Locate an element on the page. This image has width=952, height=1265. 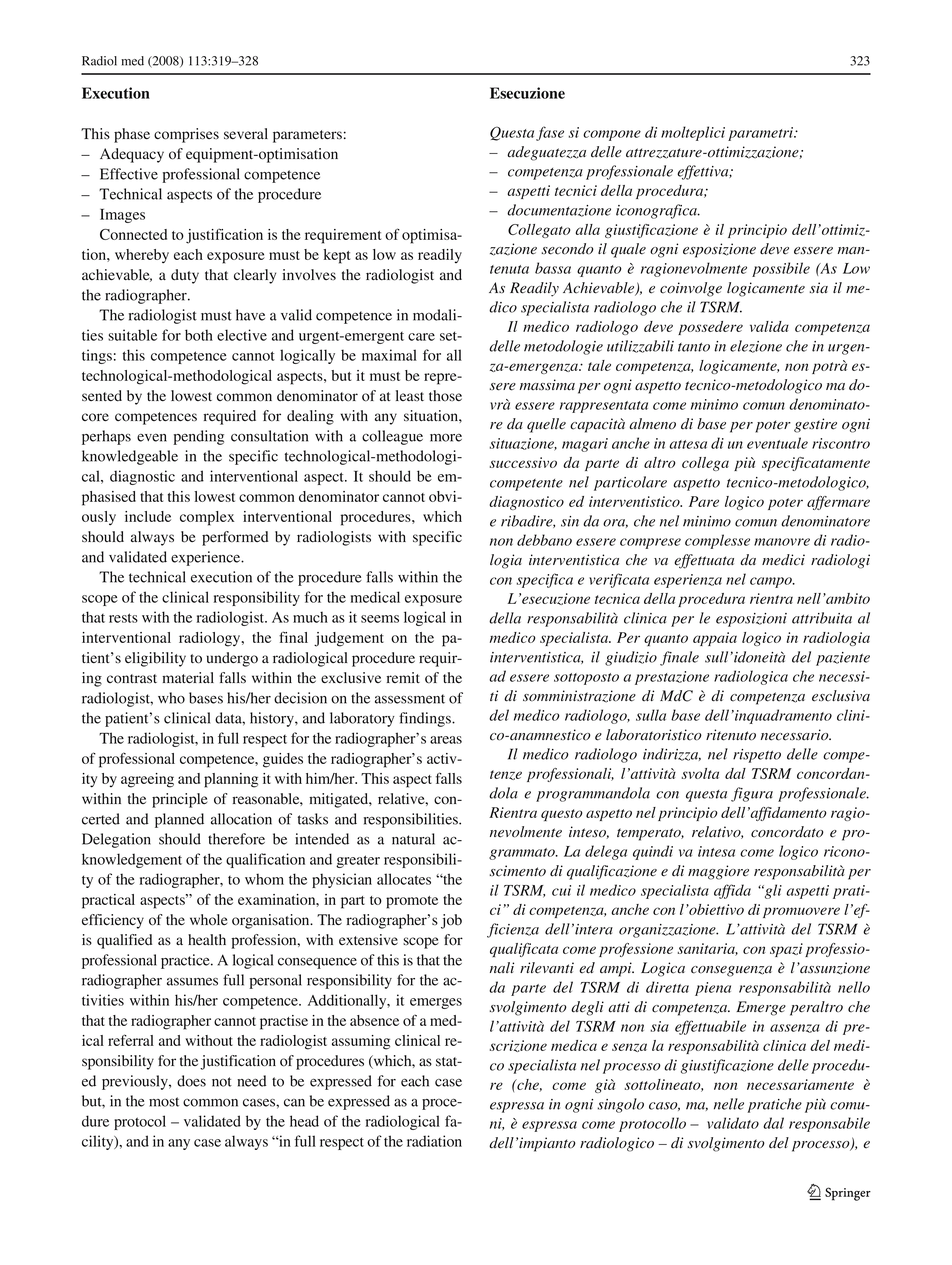
pending is located at coordinates (198, 437).
